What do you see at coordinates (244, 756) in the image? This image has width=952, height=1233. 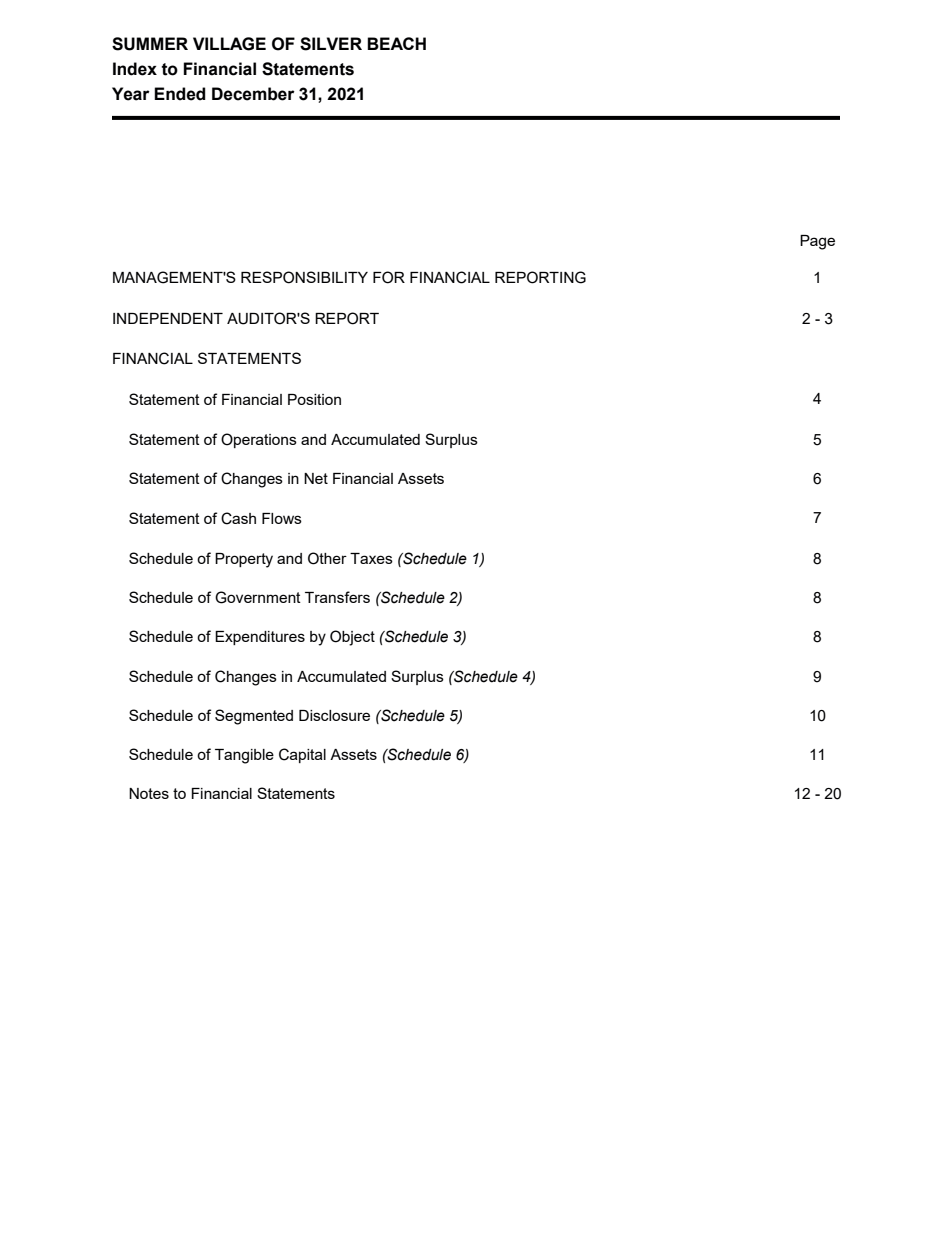 I see `Tangible` at bounding box center [244, 756].
